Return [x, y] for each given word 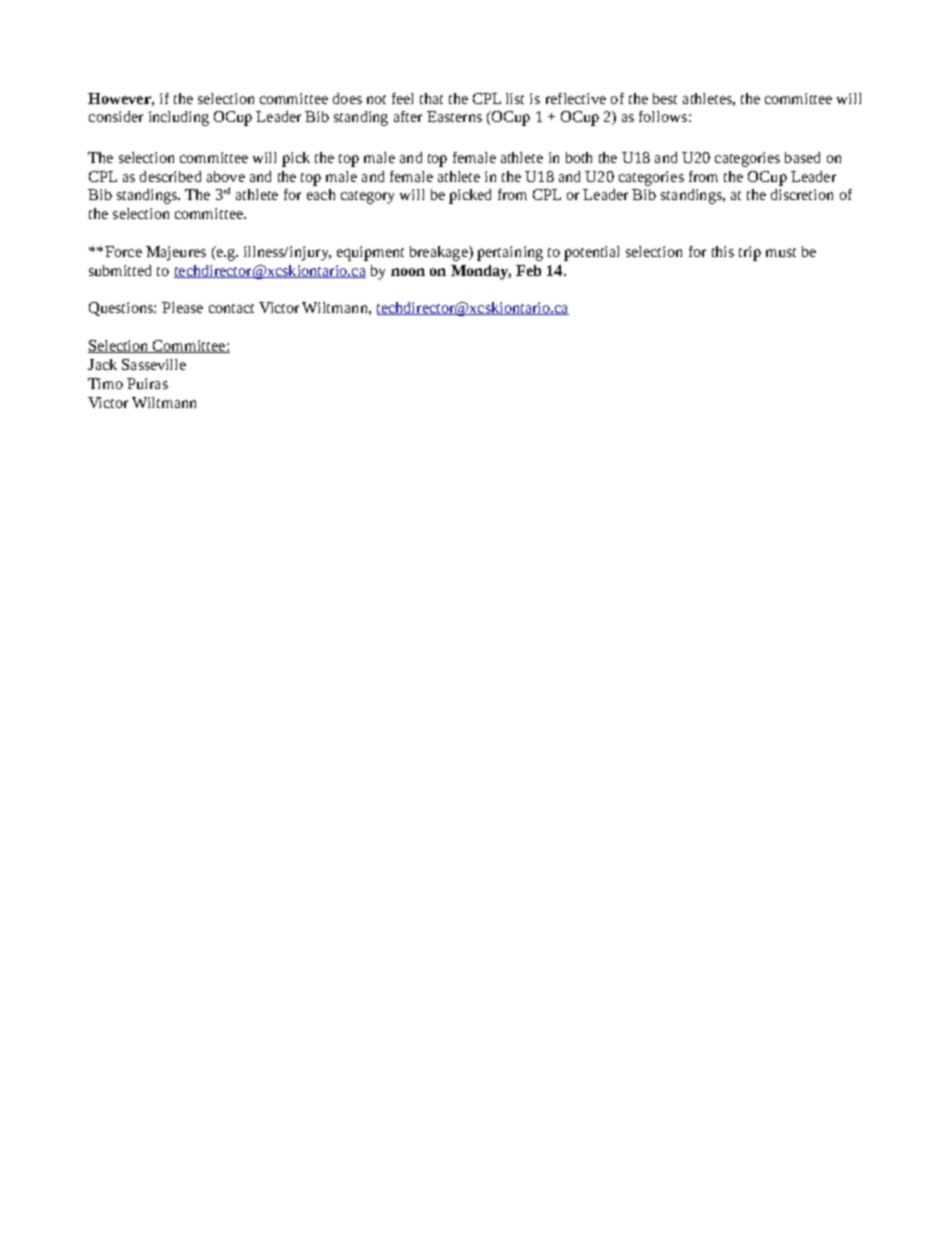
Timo [105, 383]
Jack [102, 364]
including [179, 118]
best [665, 98]
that [431, 98]
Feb [528, 270]
